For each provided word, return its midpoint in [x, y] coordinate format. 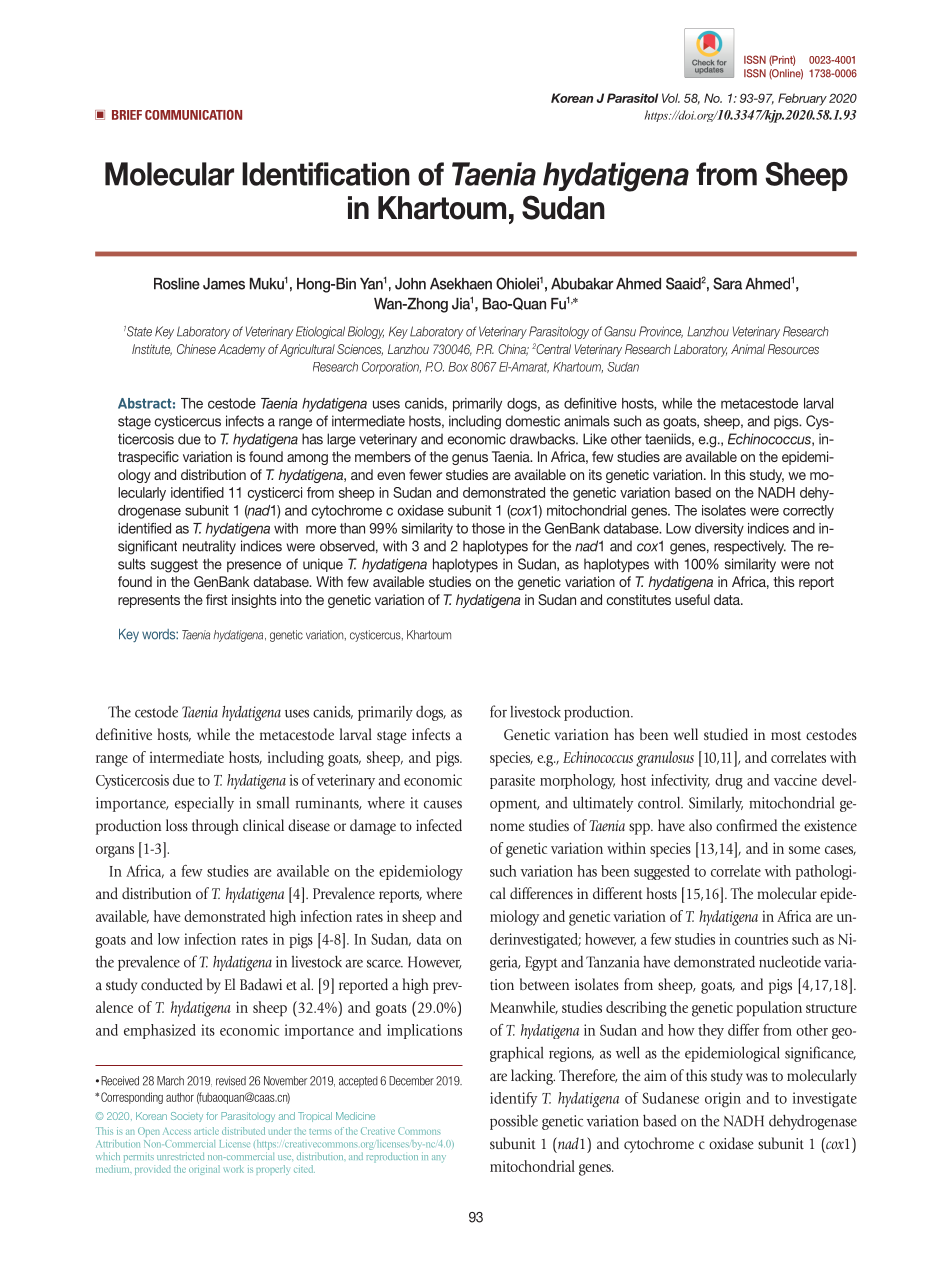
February [802, 99]
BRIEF [127, 115]
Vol [671, 98]
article [206, 1131]
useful [692, 599]
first [217, 599]
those [488, 528]
